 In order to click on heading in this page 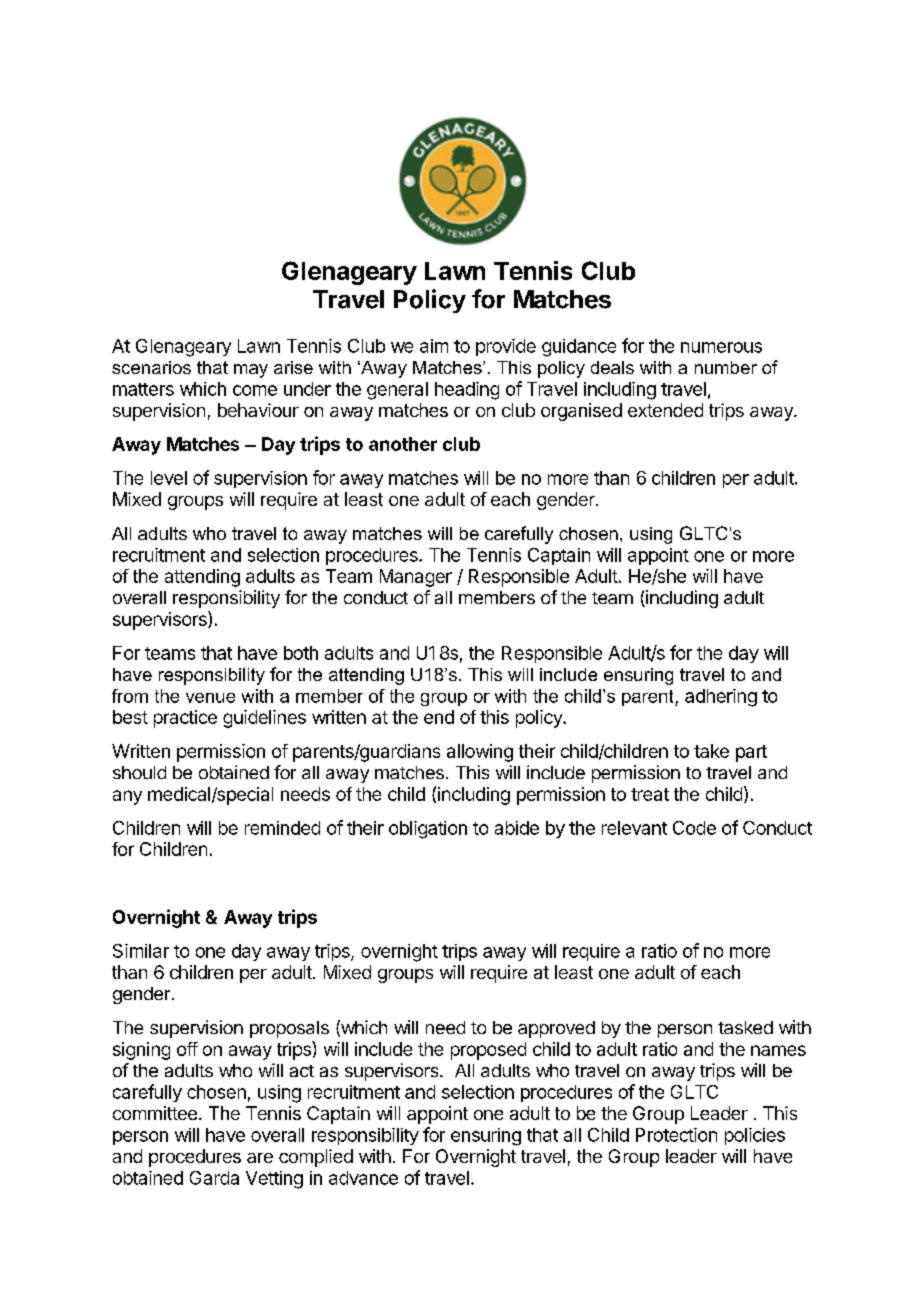, I will do `click(467, 391)`.
